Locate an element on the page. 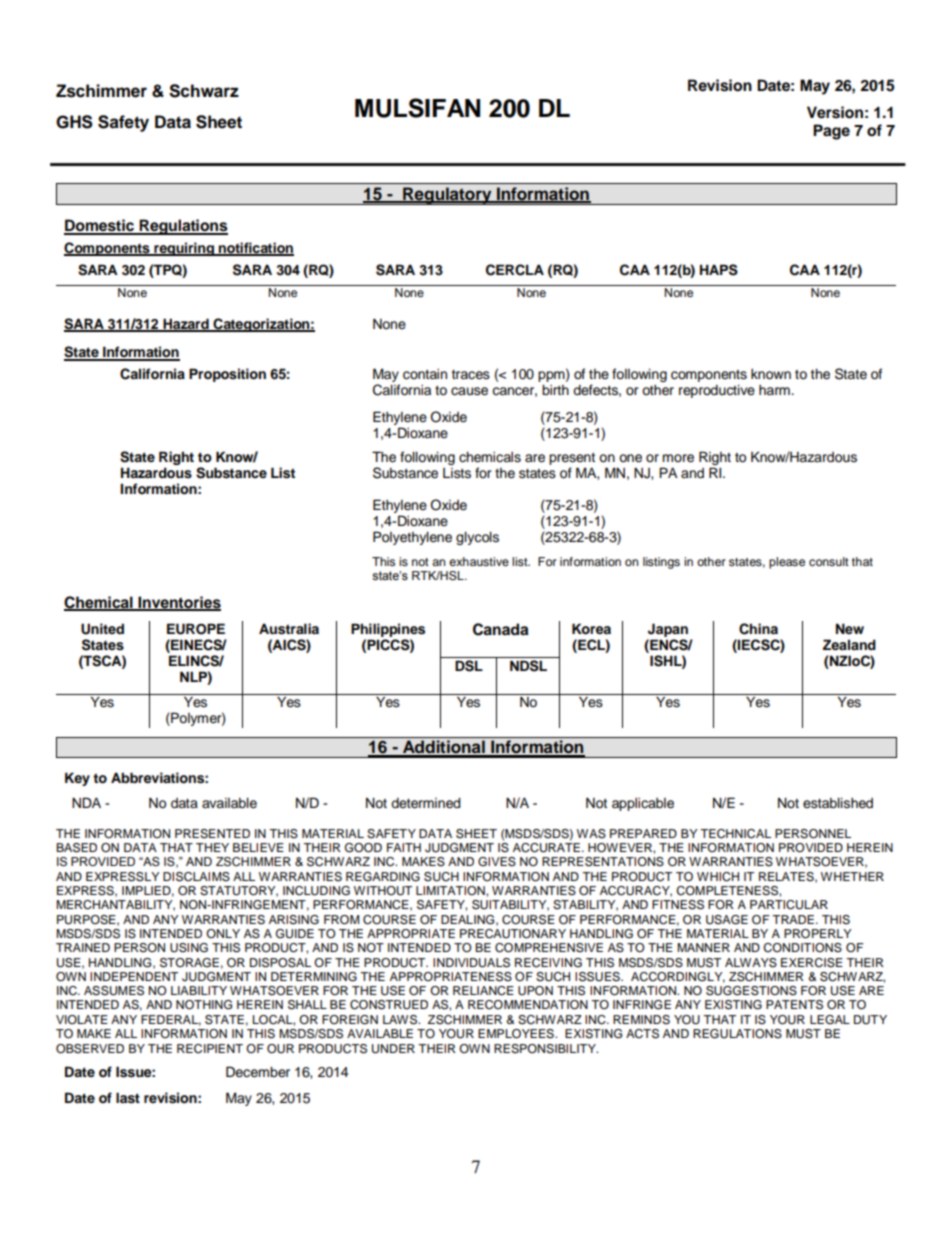 The width and height of the document is (952, 1233). Page is located at coordinates (831, 132).
